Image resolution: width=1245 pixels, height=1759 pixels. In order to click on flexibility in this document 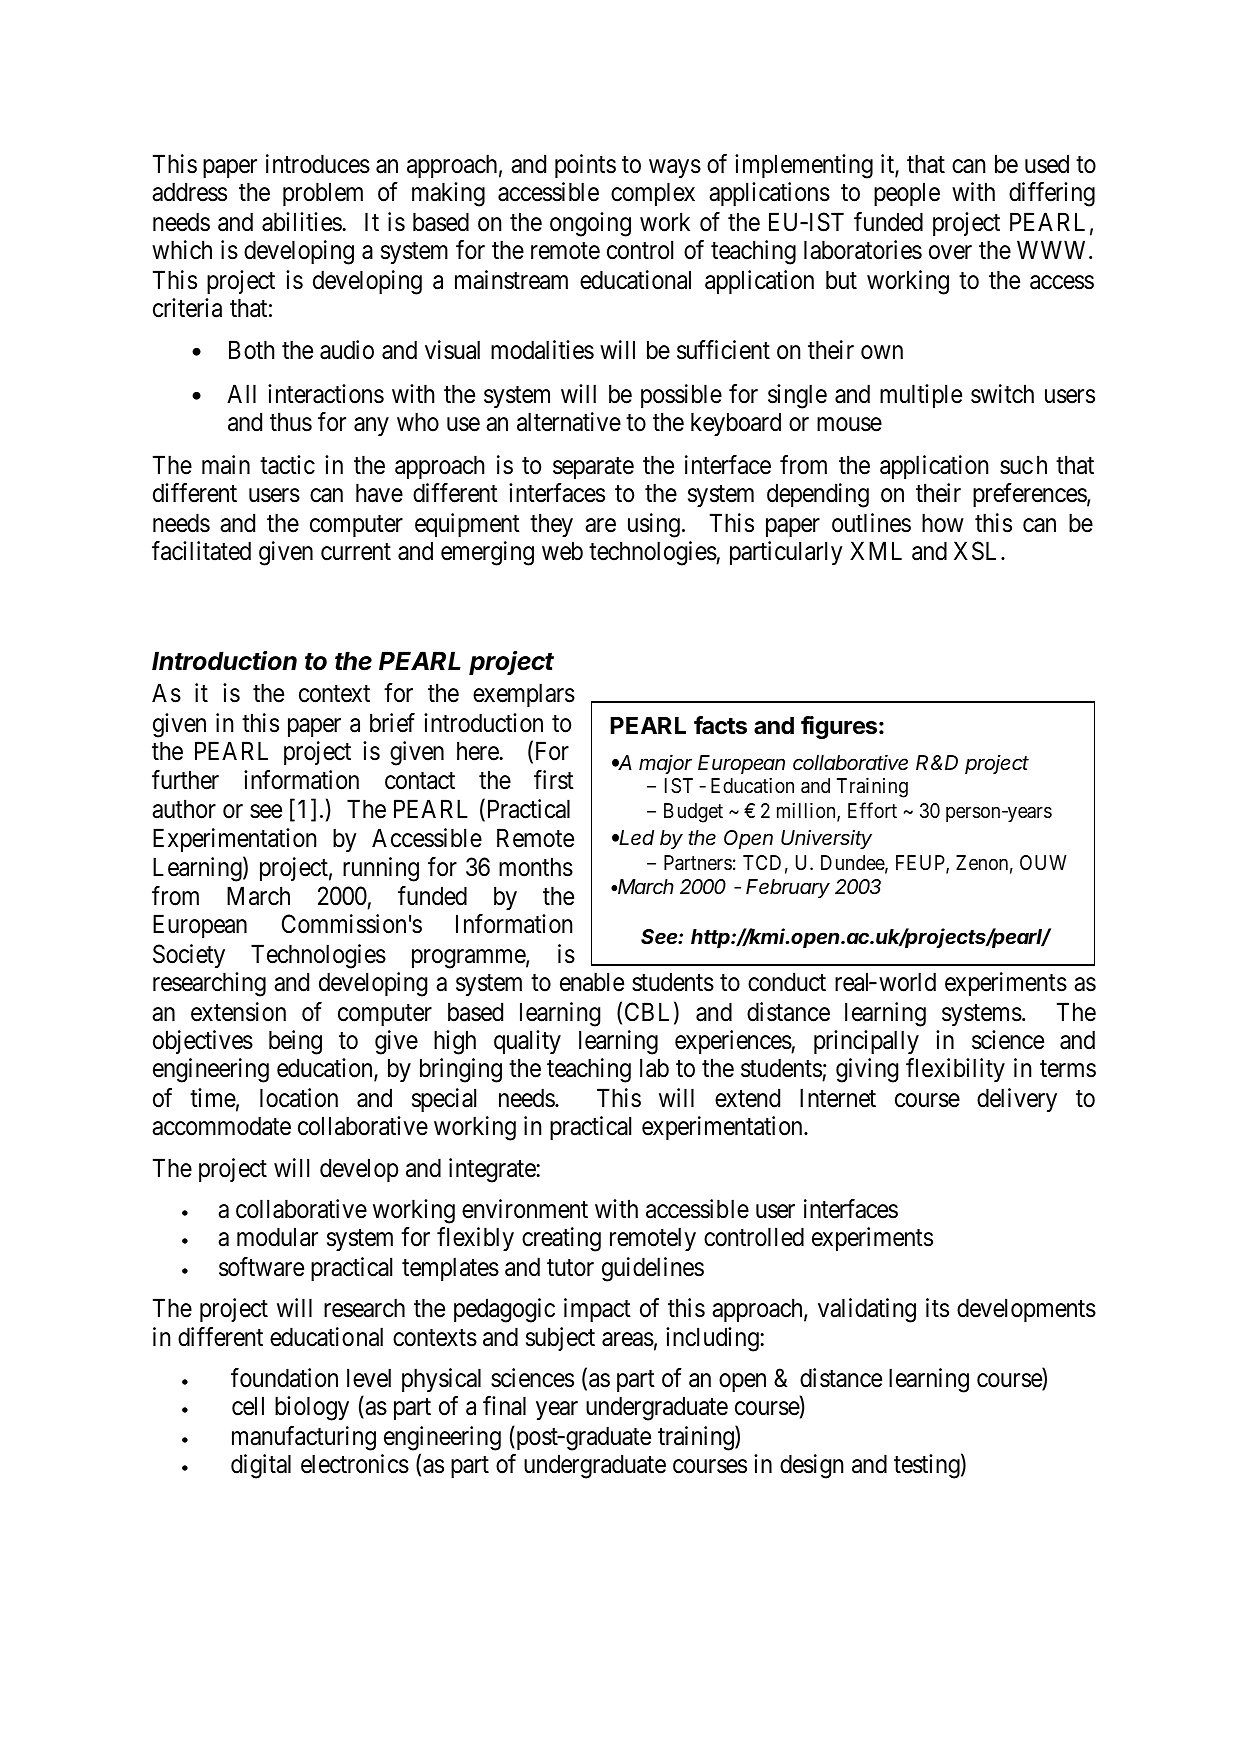, I will do `click(955, 1070)`.
